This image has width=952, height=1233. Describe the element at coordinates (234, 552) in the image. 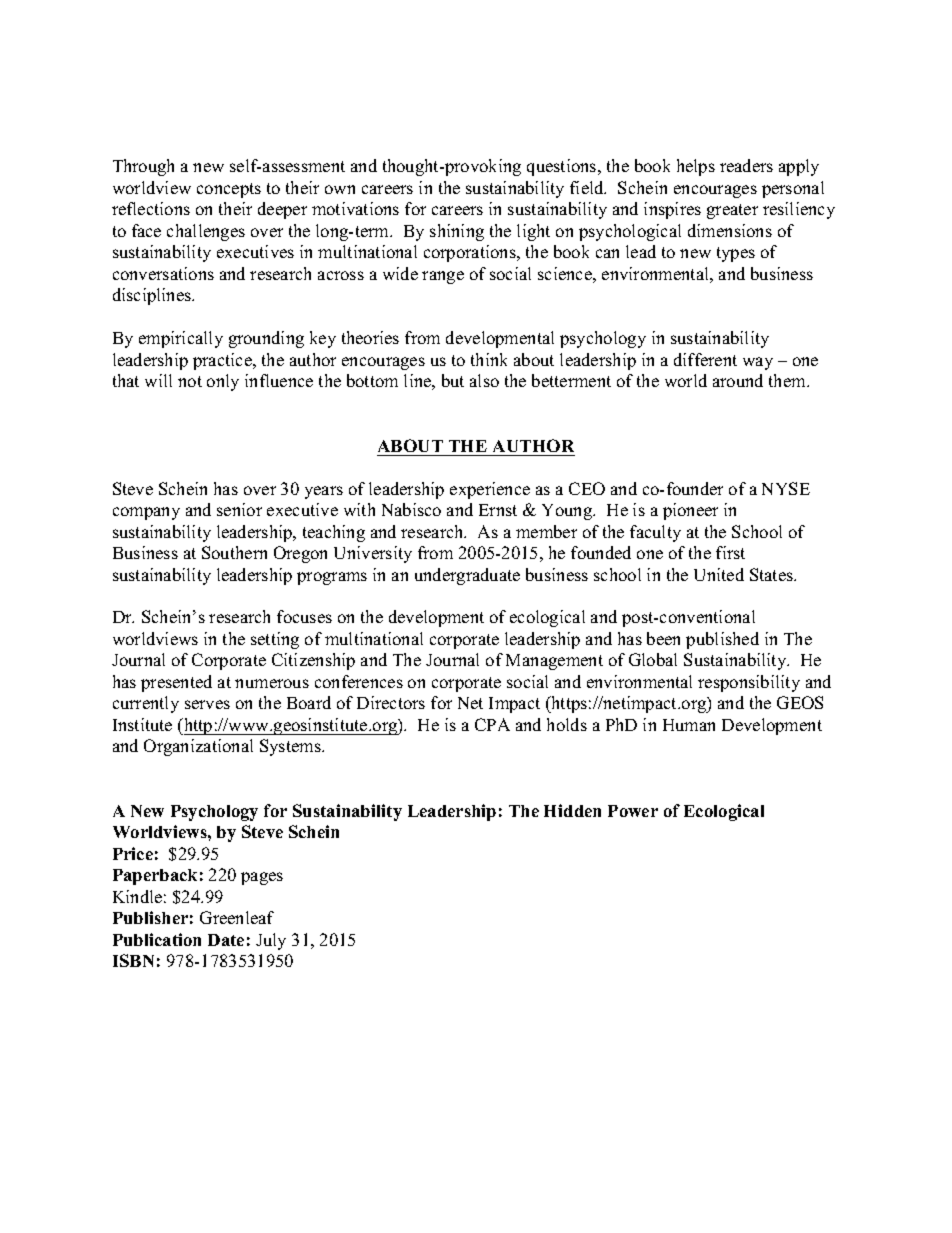

I see `Southern` at that location.
